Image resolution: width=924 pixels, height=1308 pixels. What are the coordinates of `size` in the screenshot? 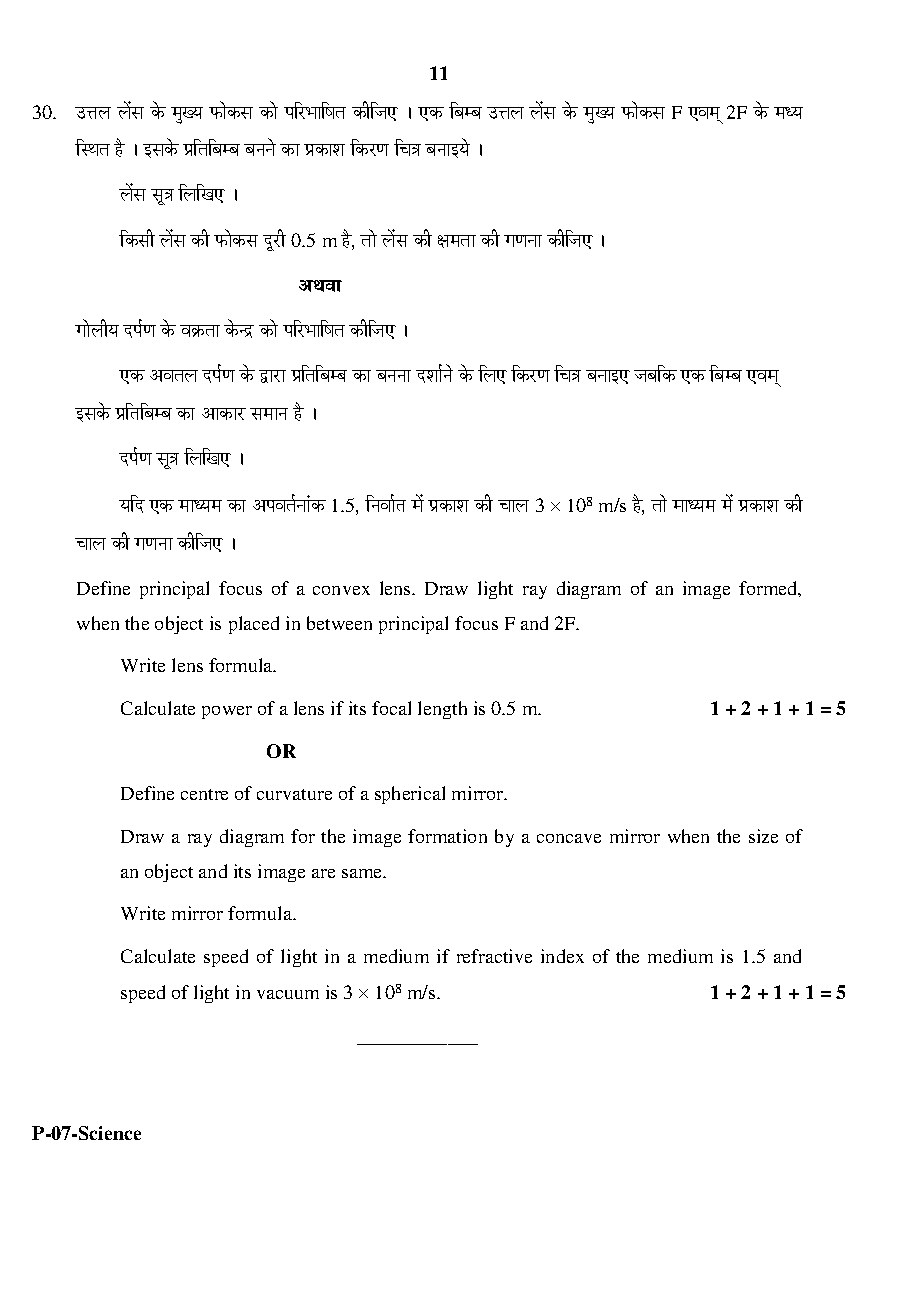 It's located at (763, 836).
